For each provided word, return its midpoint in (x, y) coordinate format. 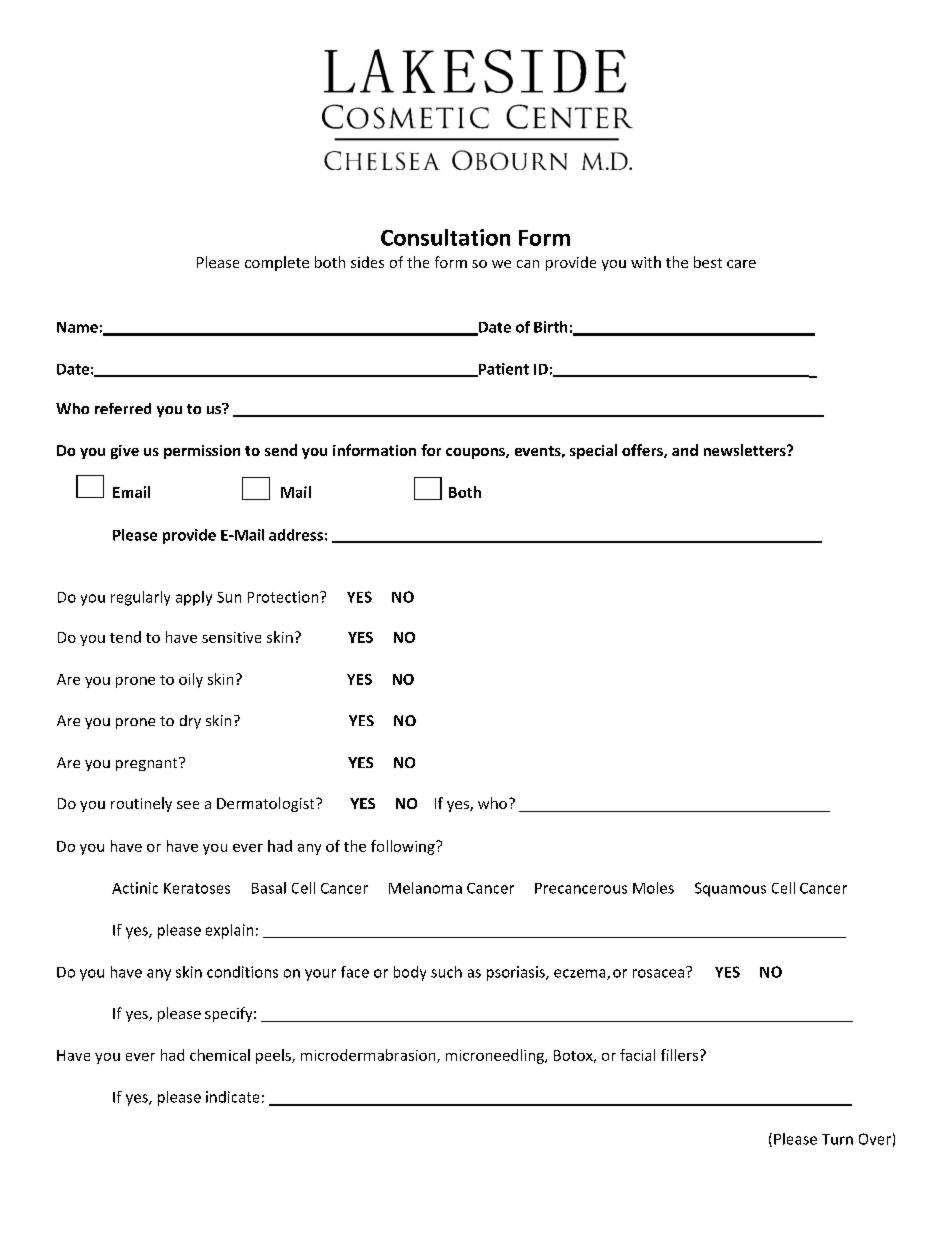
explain (229, 931)
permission (202, 452)
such (446, 972)
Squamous (730, 889)
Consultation (445, 237)
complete (277, 263)
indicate (232, 1097)
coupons (476, 453)
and (685, 450)
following (404, 847)
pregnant (148, 764)
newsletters (746, 450)
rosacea (658, 973)
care (741, 264)
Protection (284, 597)
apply (194, 598)
